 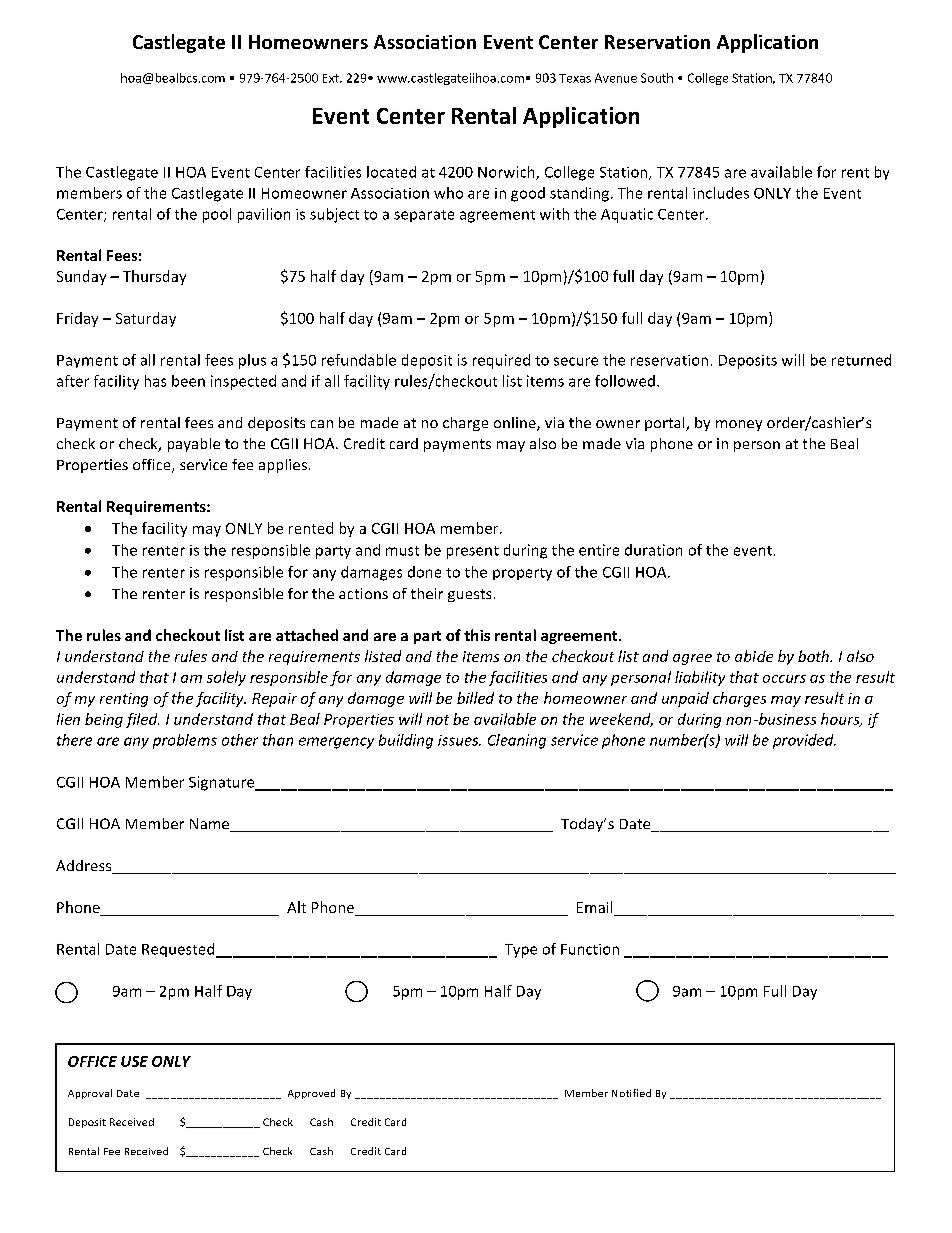 I want to click on money, so click(x=739, y=425).
